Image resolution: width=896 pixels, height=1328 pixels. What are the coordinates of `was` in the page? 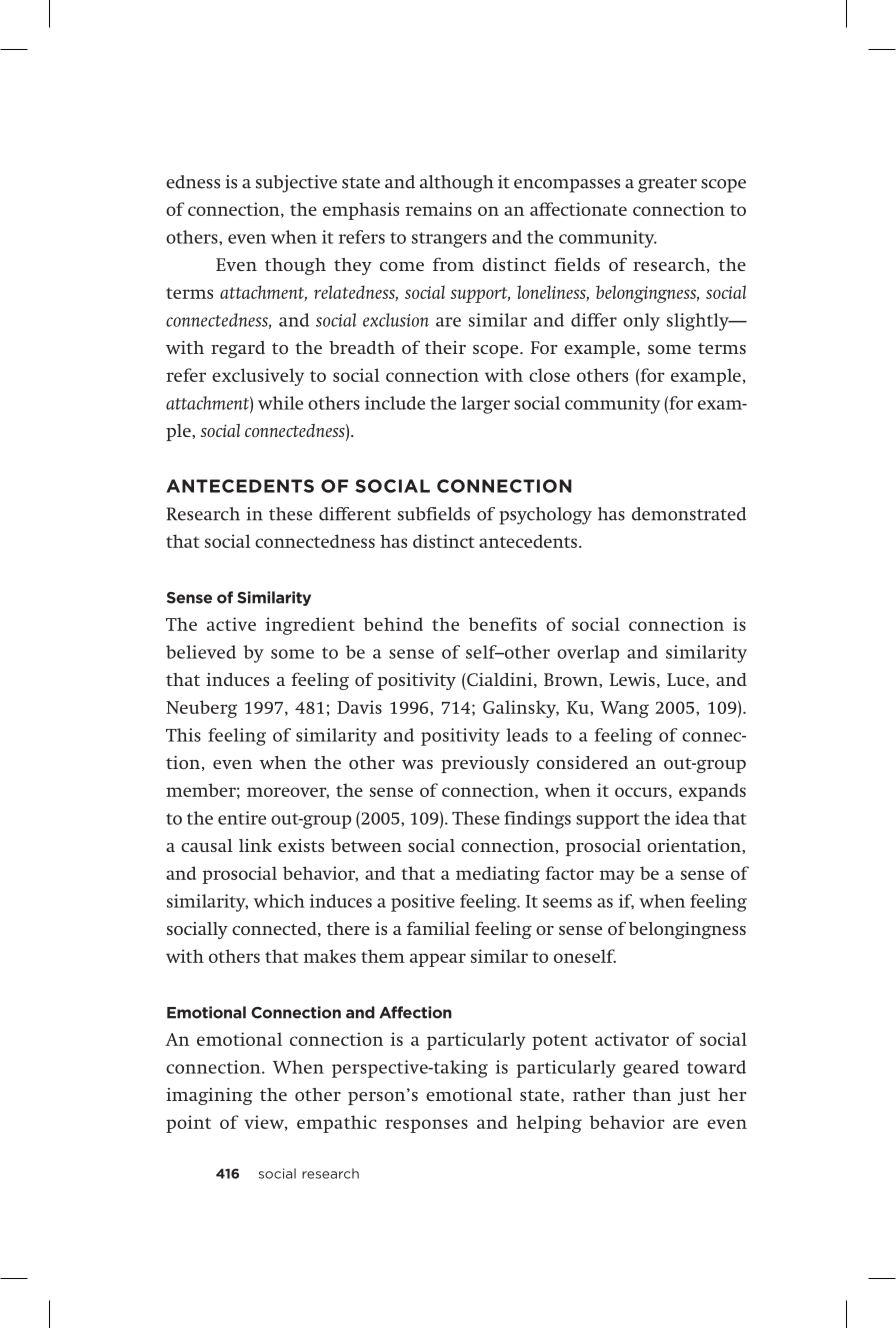 It's located at (417, 764).
